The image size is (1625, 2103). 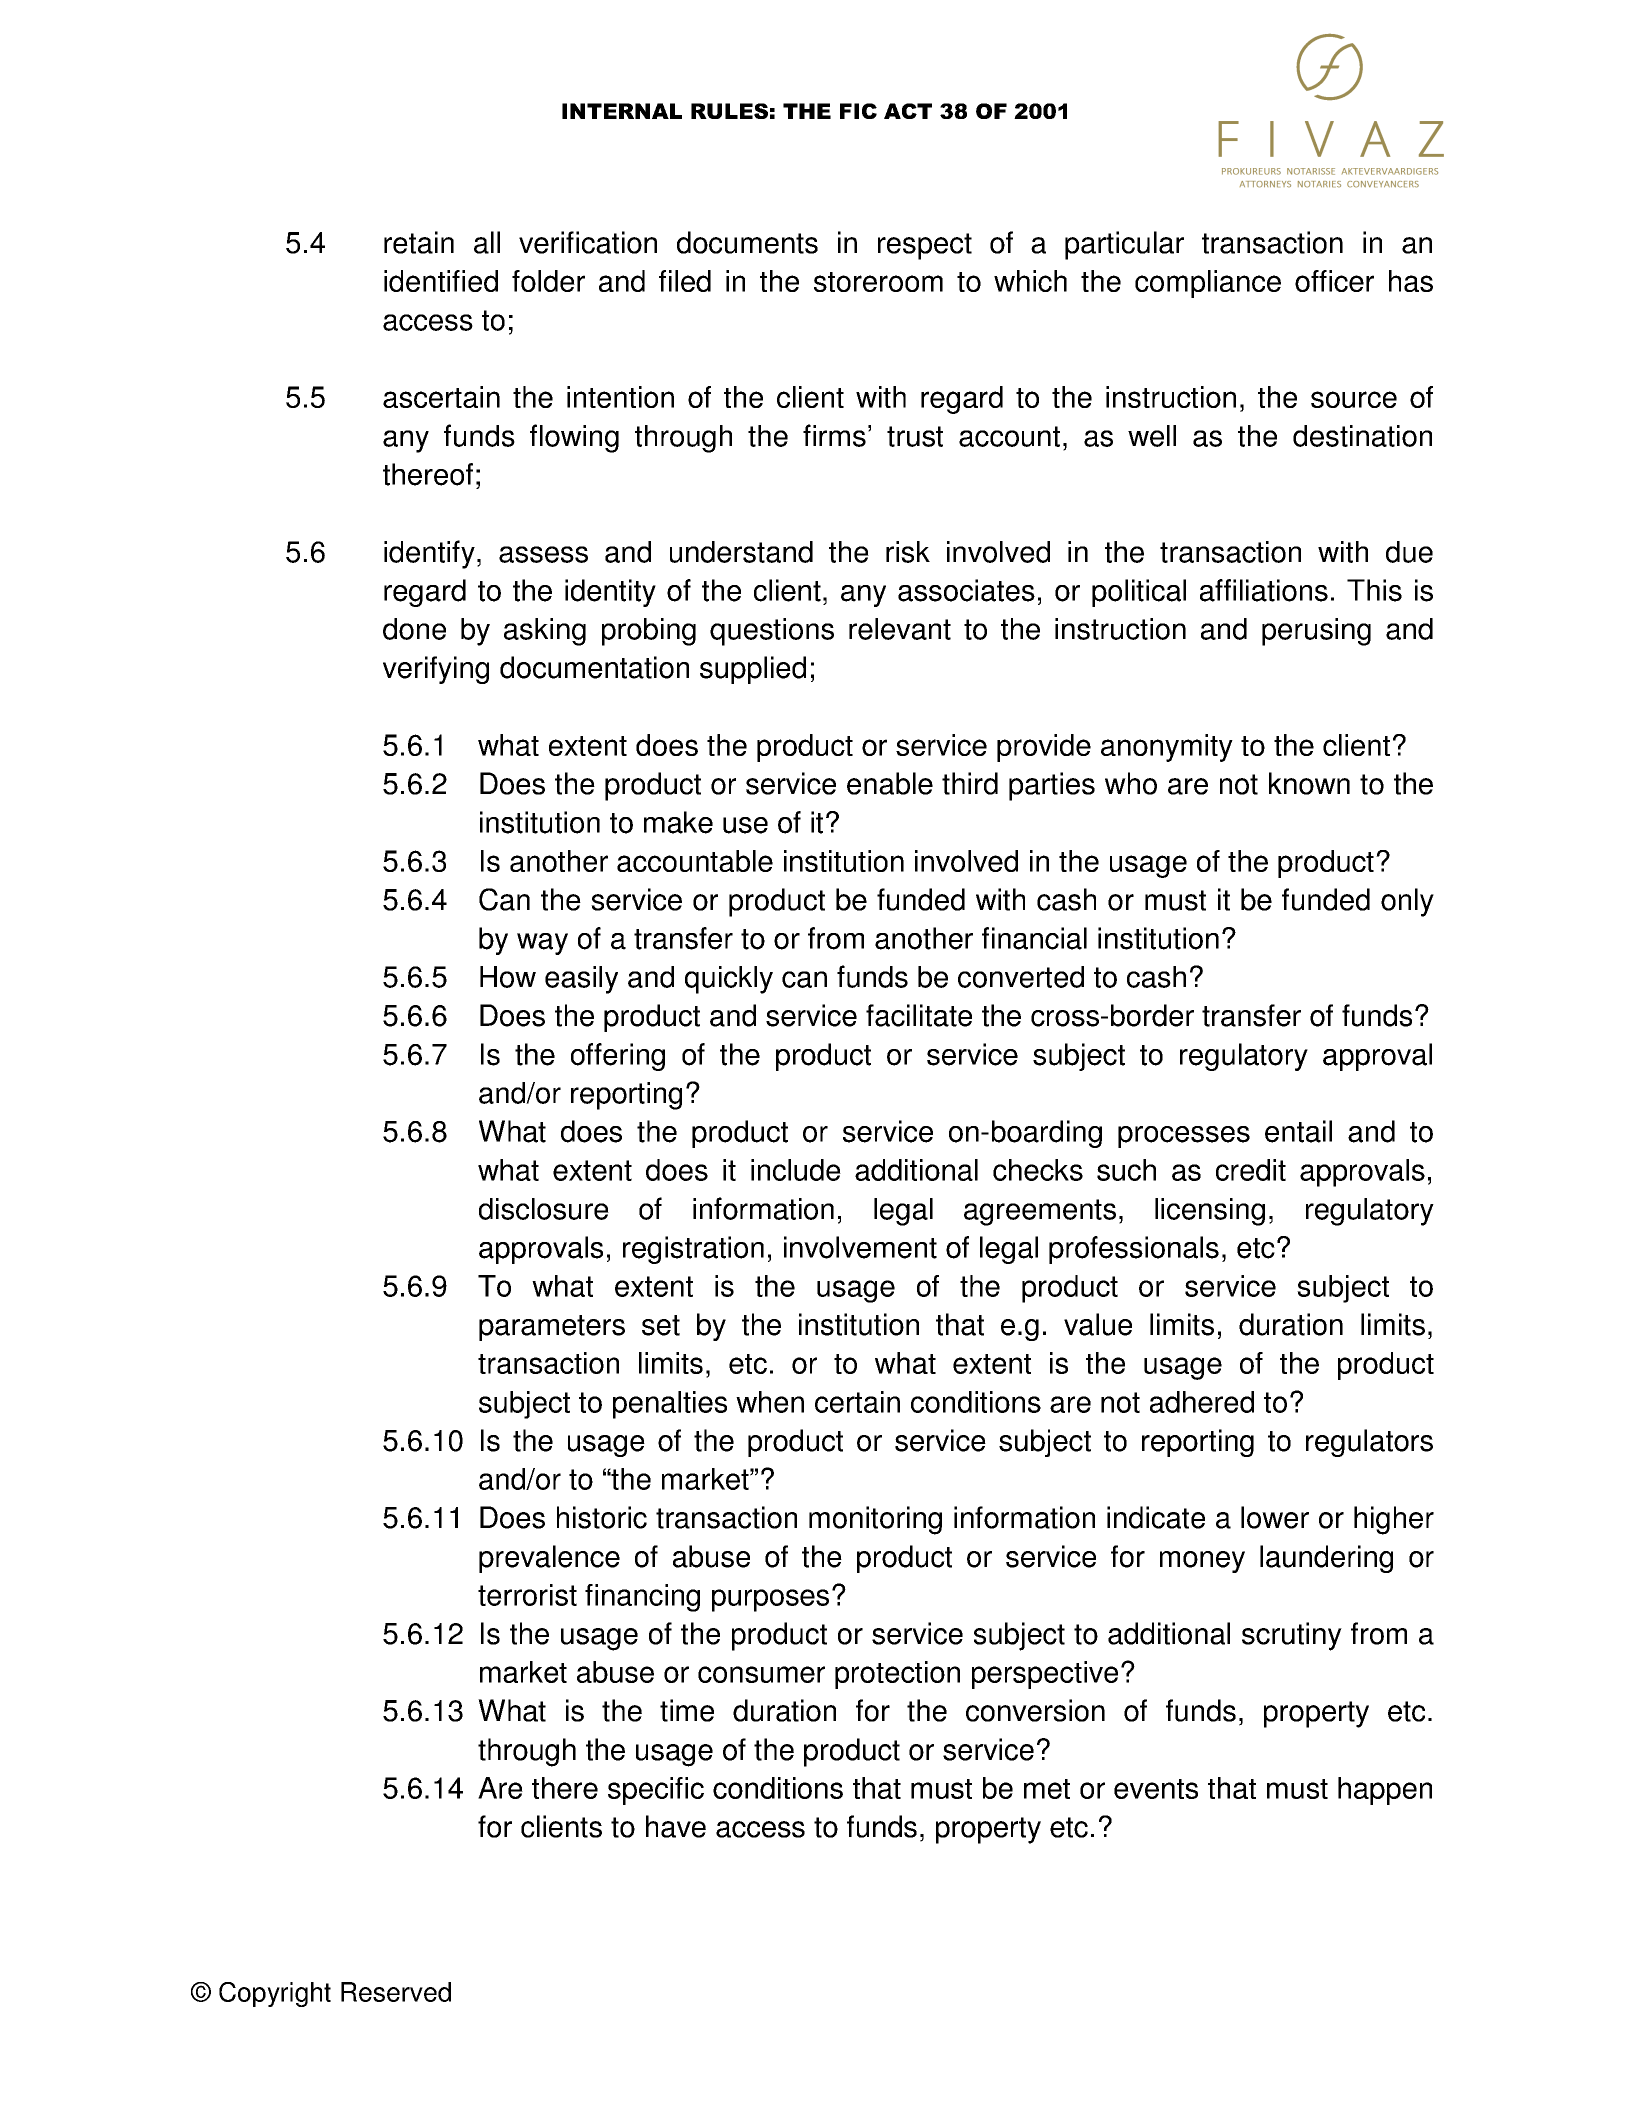 What do you see at coordinates (1385, 1791) in the screenshot?
I see `happen` at bounding box center [1385, 1791].
